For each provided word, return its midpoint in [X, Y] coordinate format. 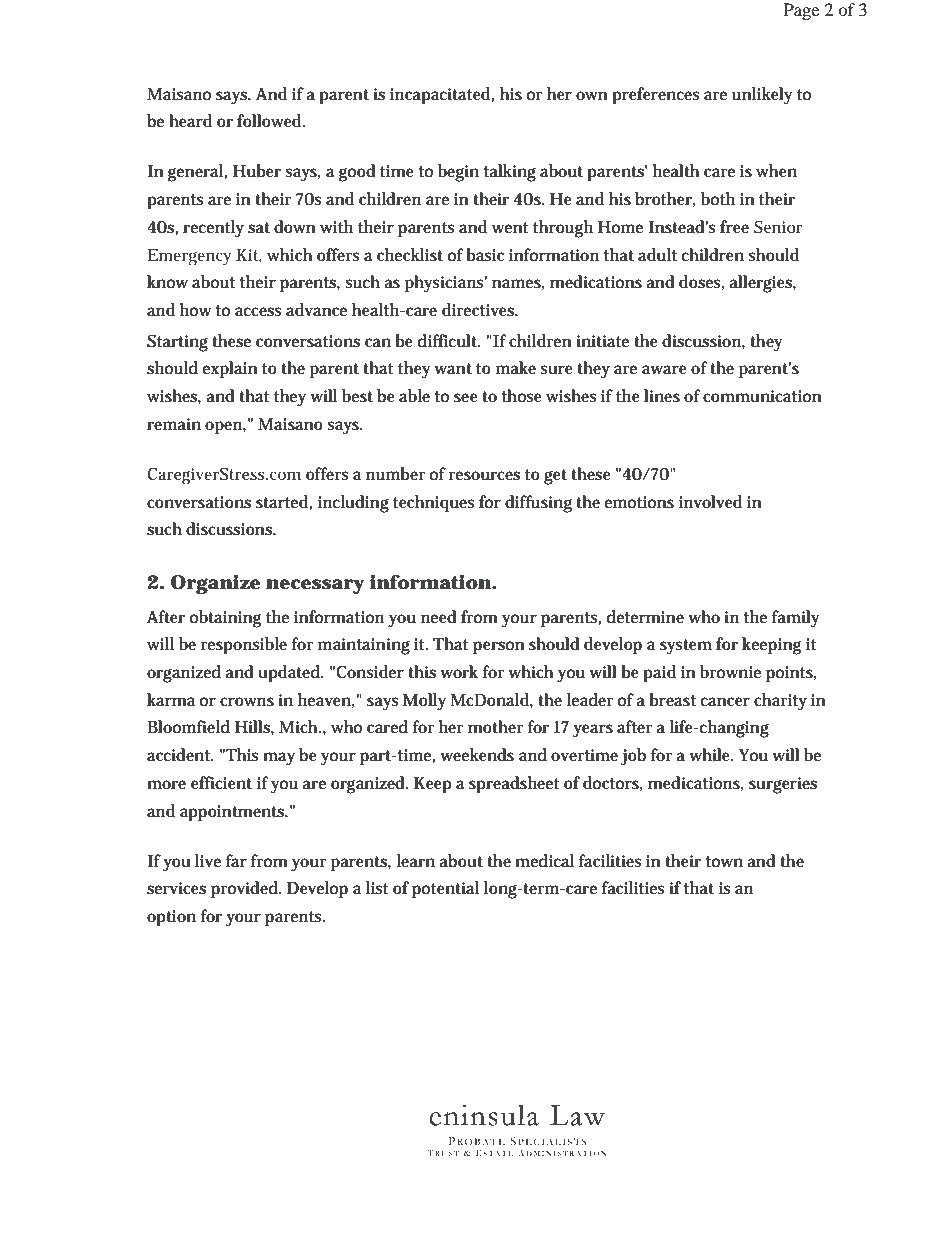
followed [271, 120]
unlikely [762, 96]
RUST [447, 1153]
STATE [498, 1153]
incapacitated [442, 96]
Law [577, 1115]
